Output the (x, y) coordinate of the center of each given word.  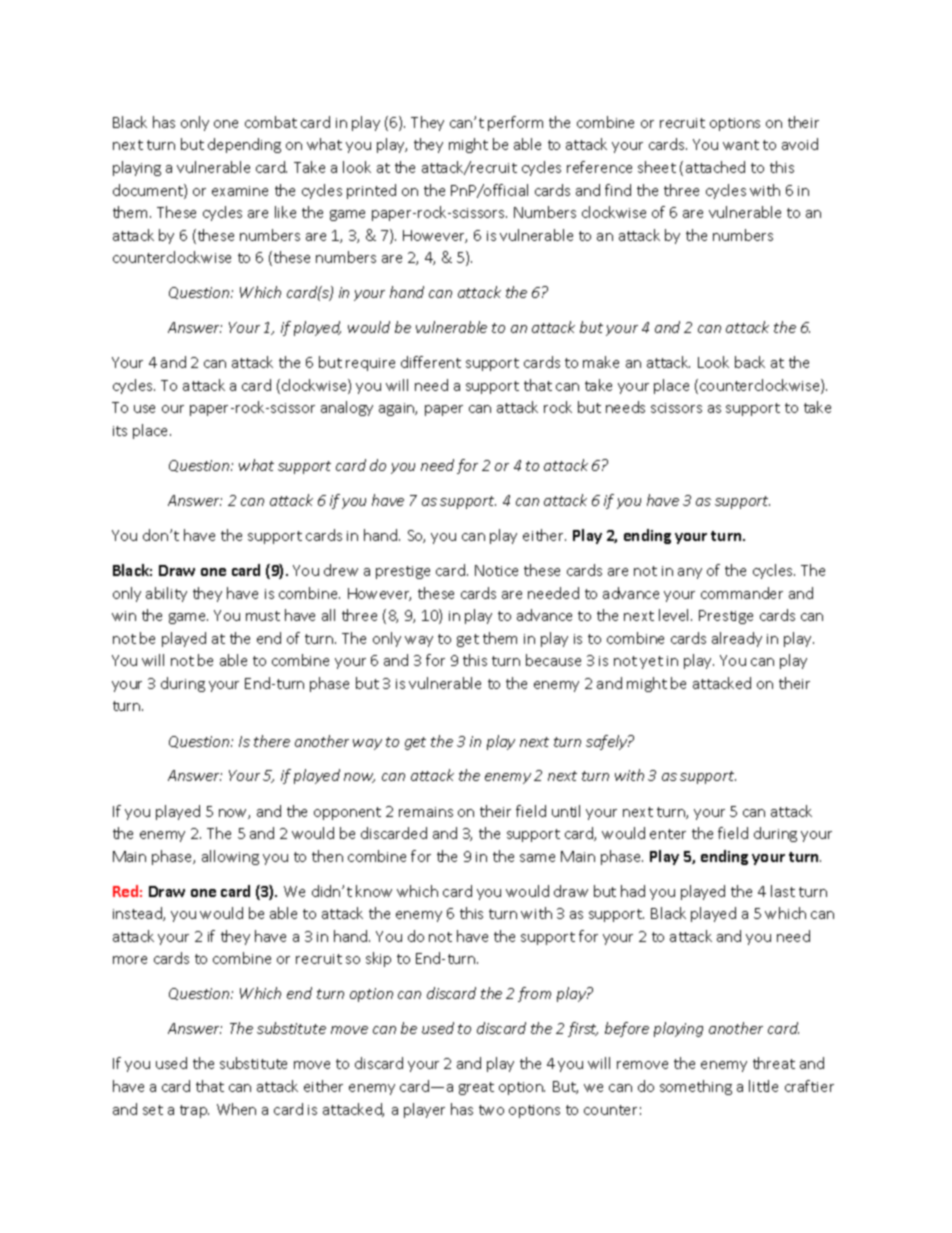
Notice (496, 570)
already (737, 639)
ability (166, 594)
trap (194, 1111)
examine (240, 191)
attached (715, 167)
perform (515, 123)
